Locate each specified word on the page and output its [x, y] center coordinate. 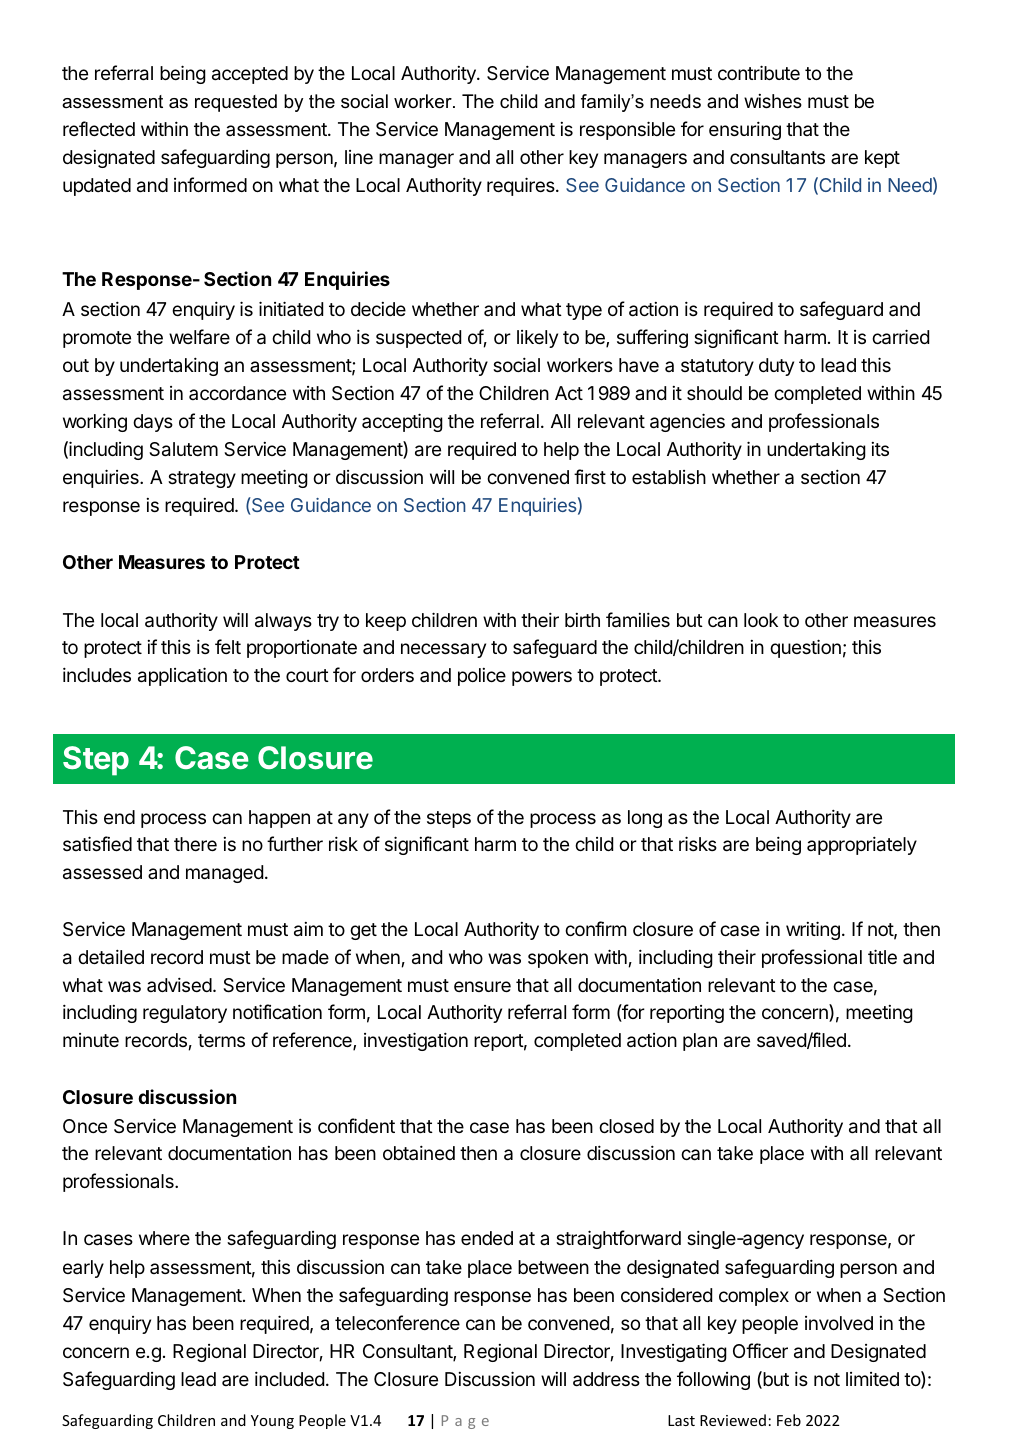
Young [272, 1422]
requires [522, 186]
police [482, 677]
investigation [416, 1041]
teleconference [397, 1322]
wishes [773, 101]
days [153, 423]
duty [776, 367]
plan [700, 1042]
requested [236, 103]
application [182, 676]
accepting [402, 422]
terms [221, 1040]
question [805, 648]
